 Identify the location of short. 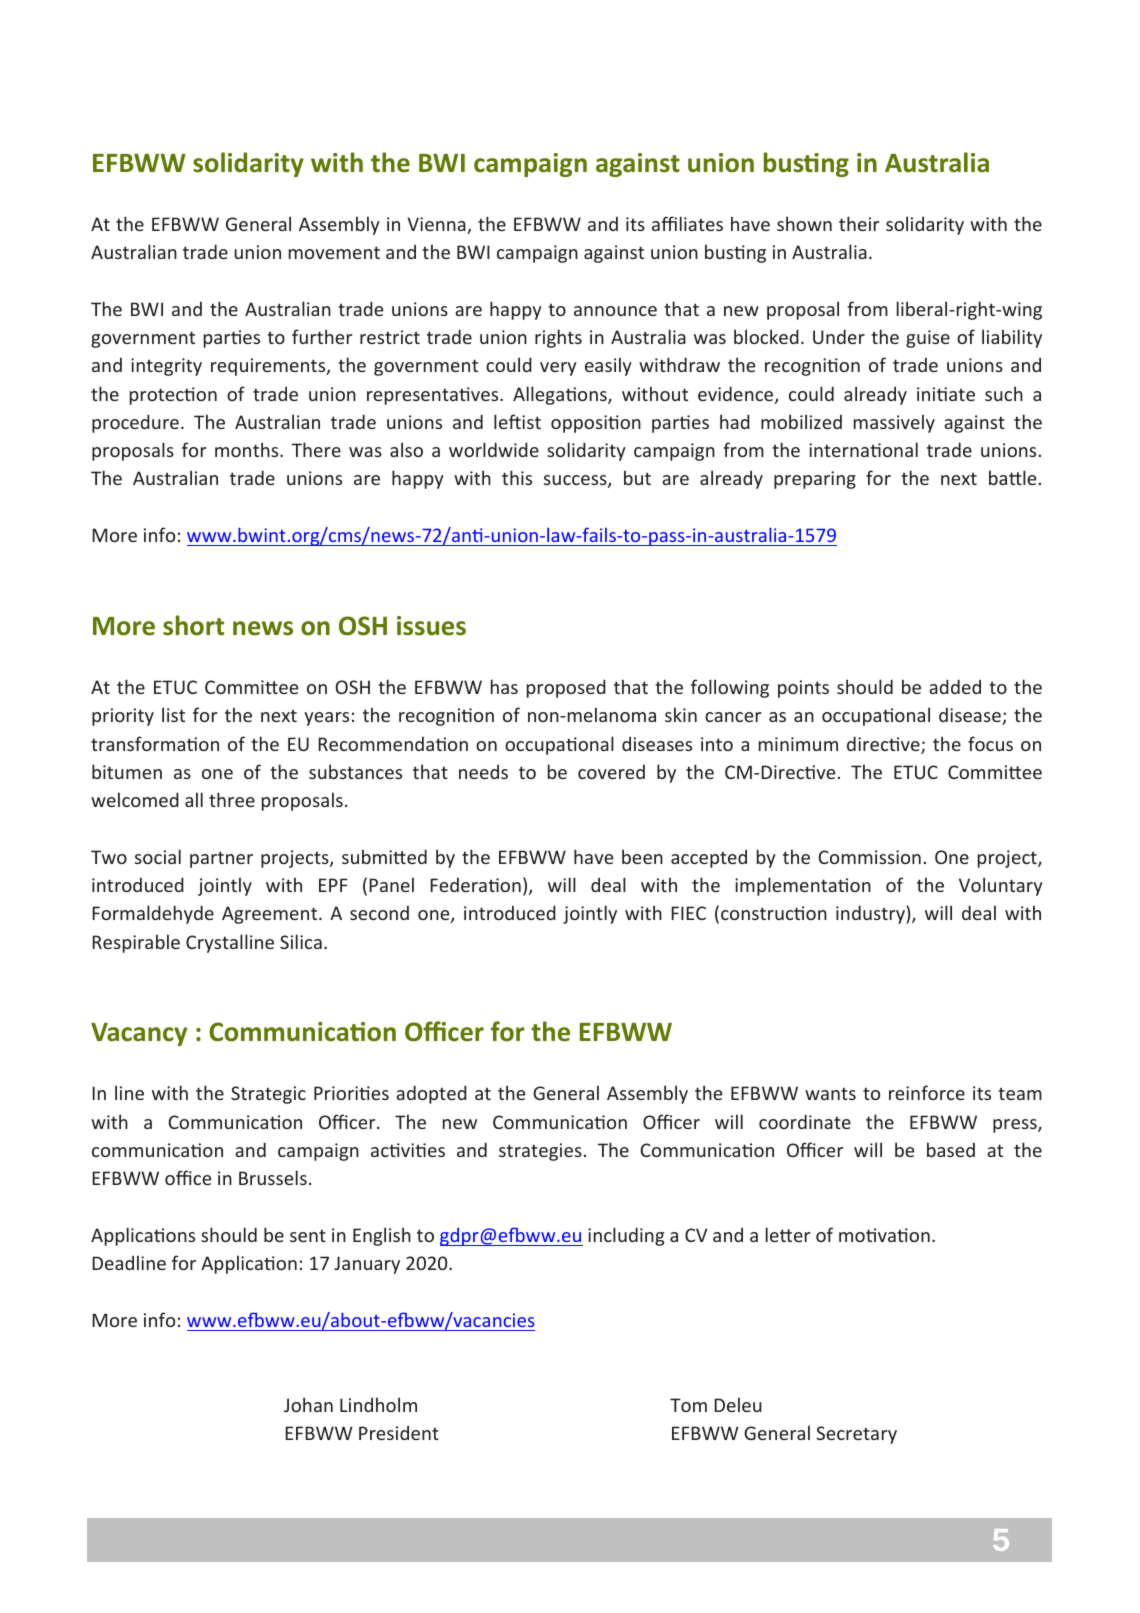
(193, 625).
